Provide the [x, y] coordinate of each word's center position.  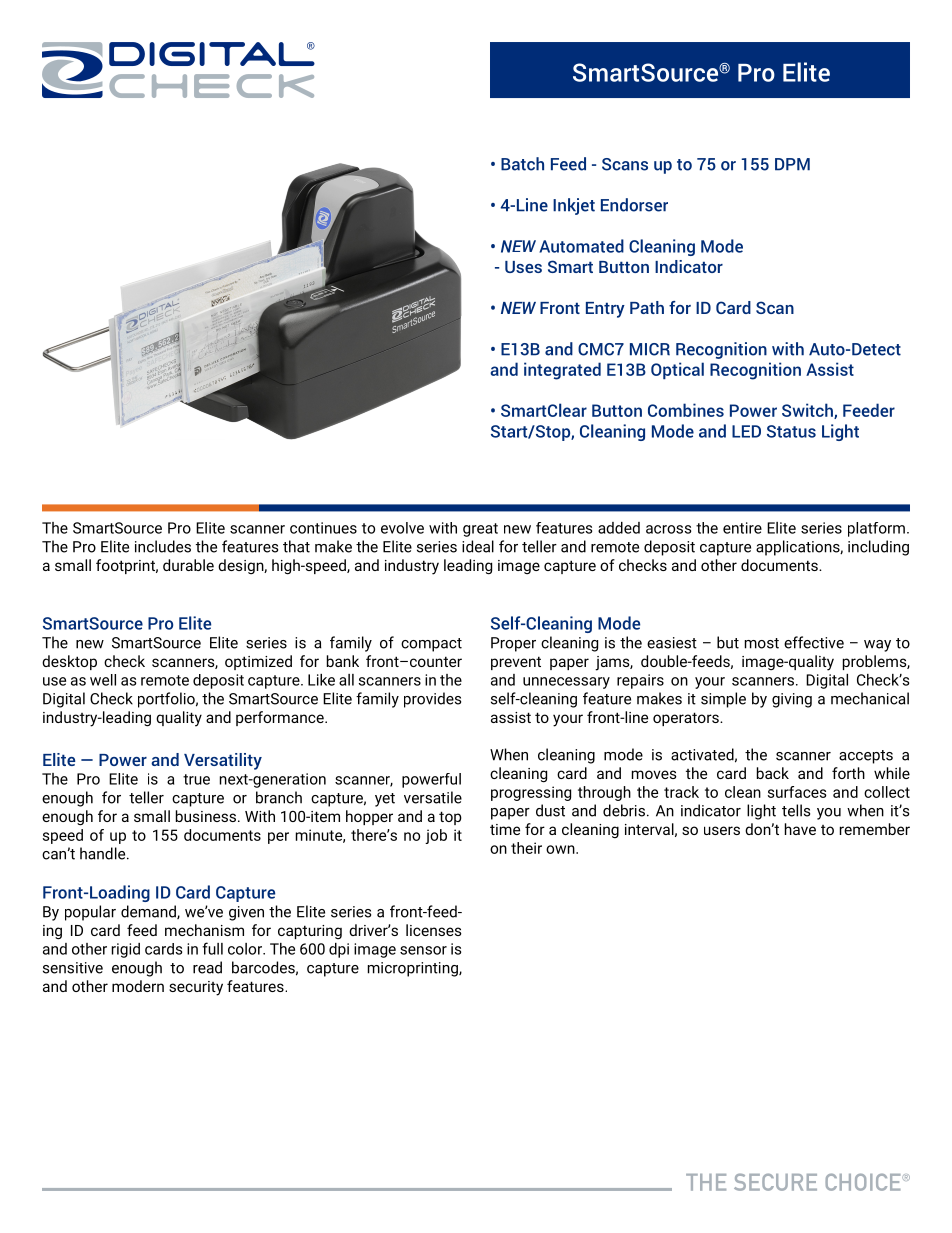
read [207, 967]
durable [188, 565]
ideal [478, 546]
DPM [792, 164]
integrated [562, 371]
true [196, 779]
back [773, 773]
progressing [531, 793]
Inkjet [574, 206]
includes [163, 546]
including [878, 548]
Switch [808, 411]
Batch [522, 164]
